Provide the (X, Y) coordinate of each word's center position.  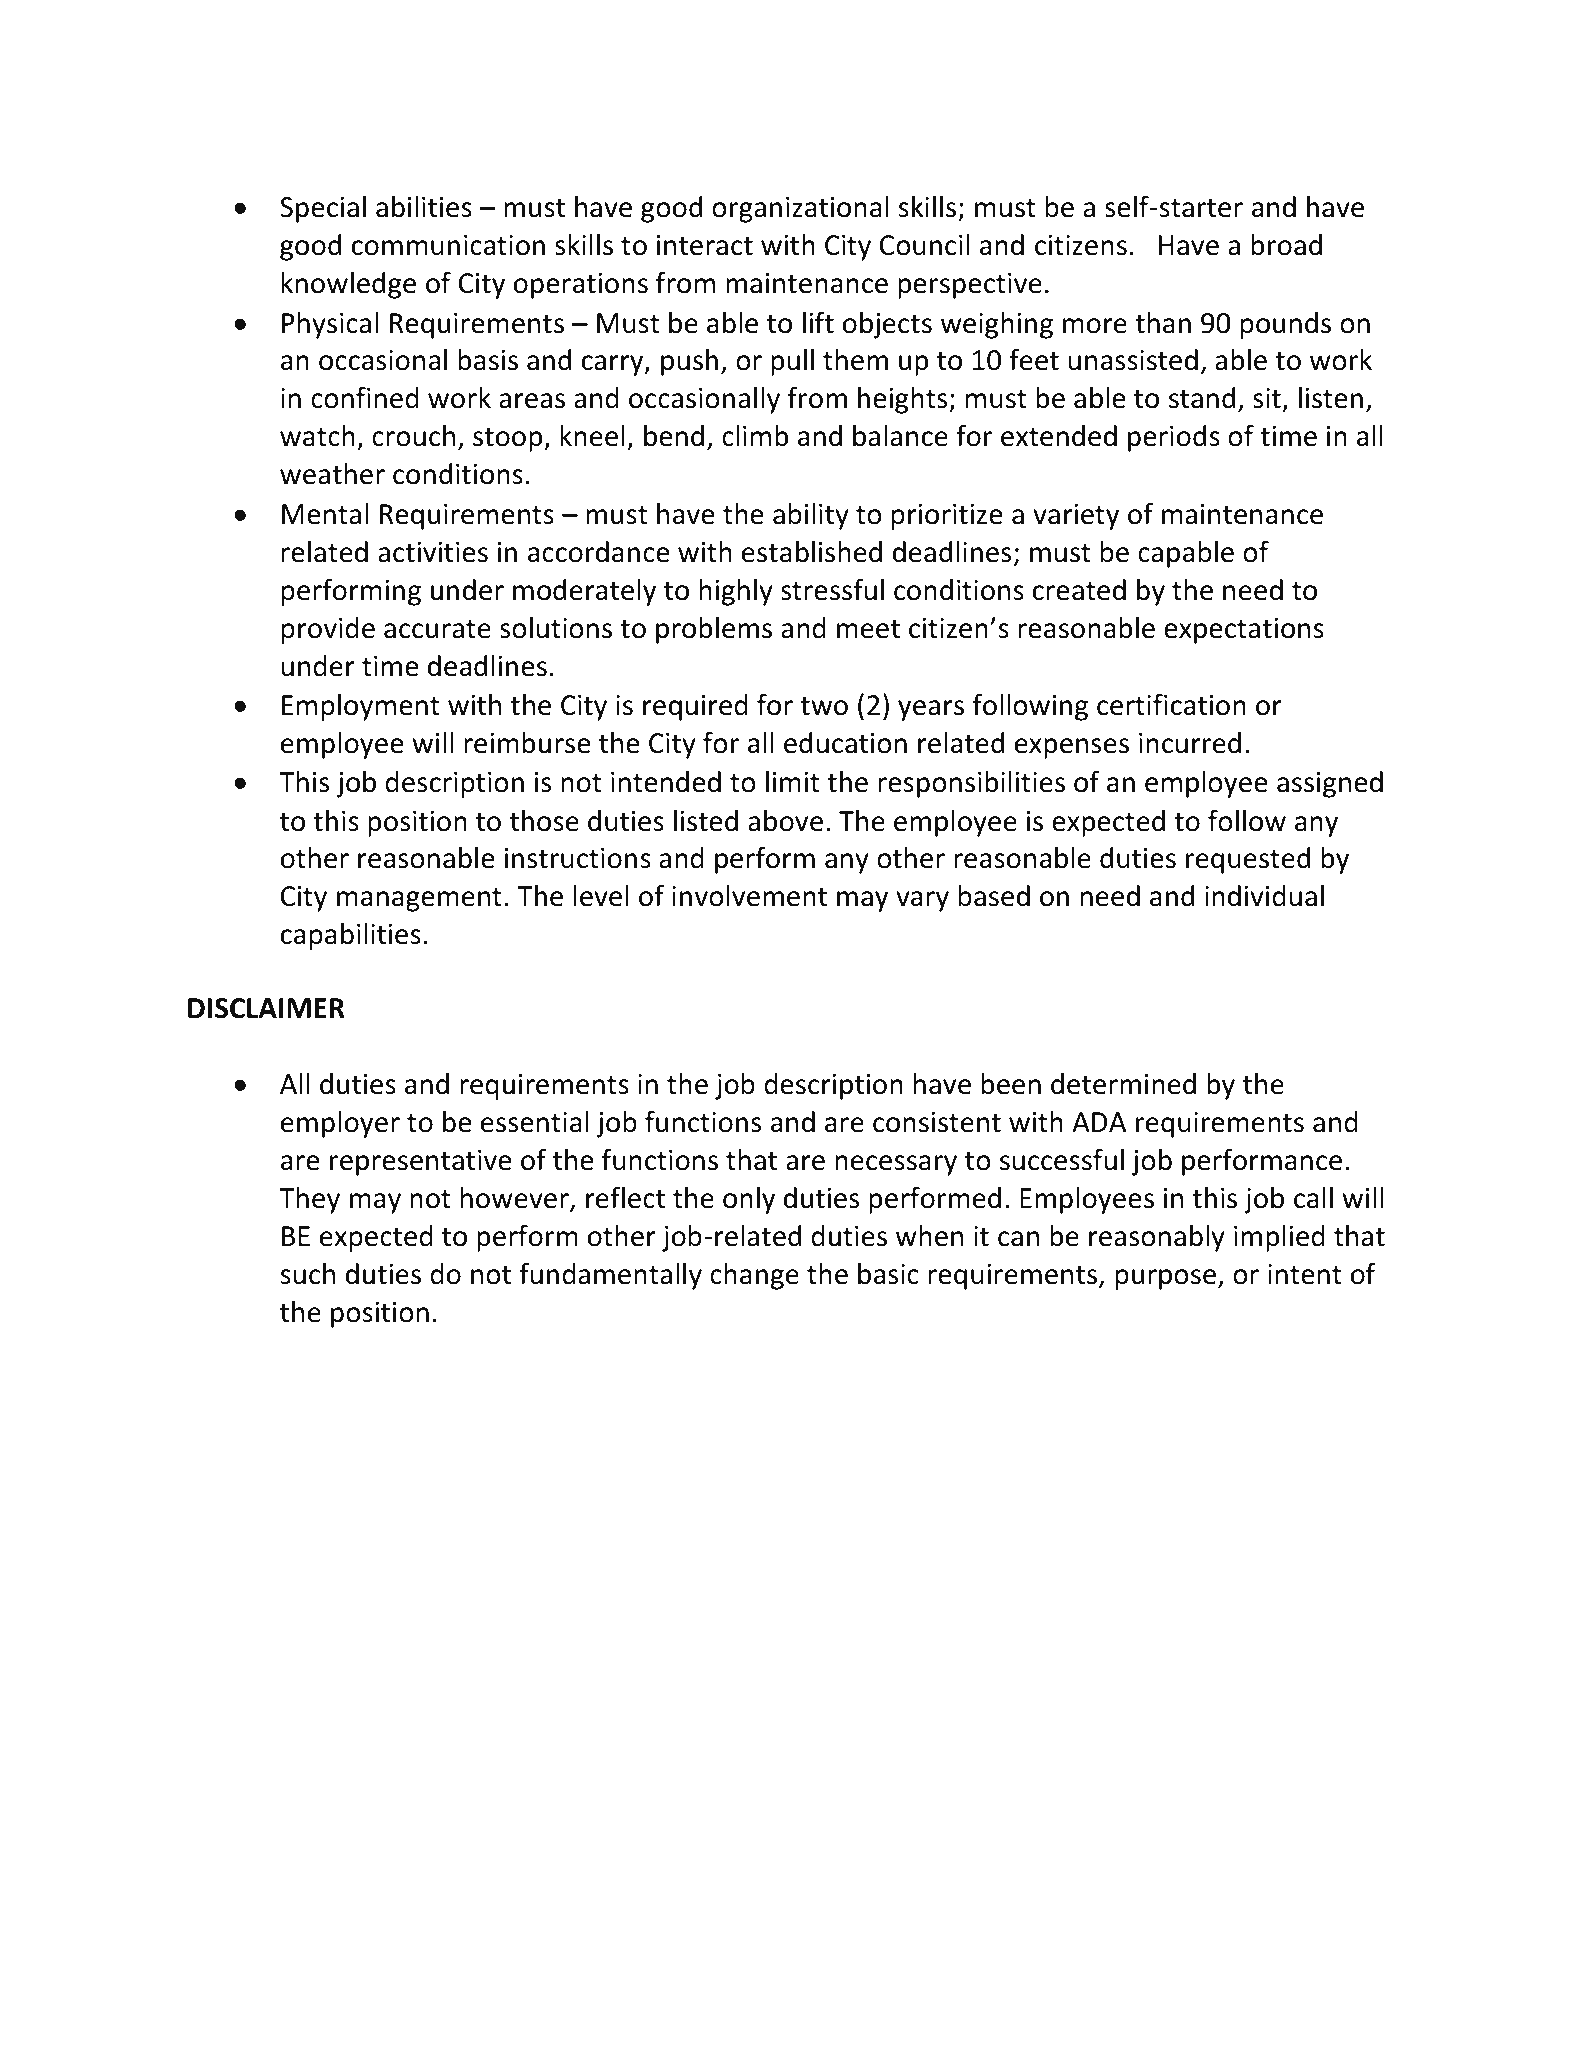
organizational (800, 209)
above (785, 821)
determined (1123, 1084)
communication (448, 245)
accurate (437, 629)
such (307, 1274)
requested (1248, 860)
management (419, 900)
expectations (1244, 631)
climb (755, 436)
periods (1174, 438)
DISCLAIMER (266, 1008)
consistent (937, 1122)
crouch (413, 436)
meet (868, 629)
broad (1286, 245)
